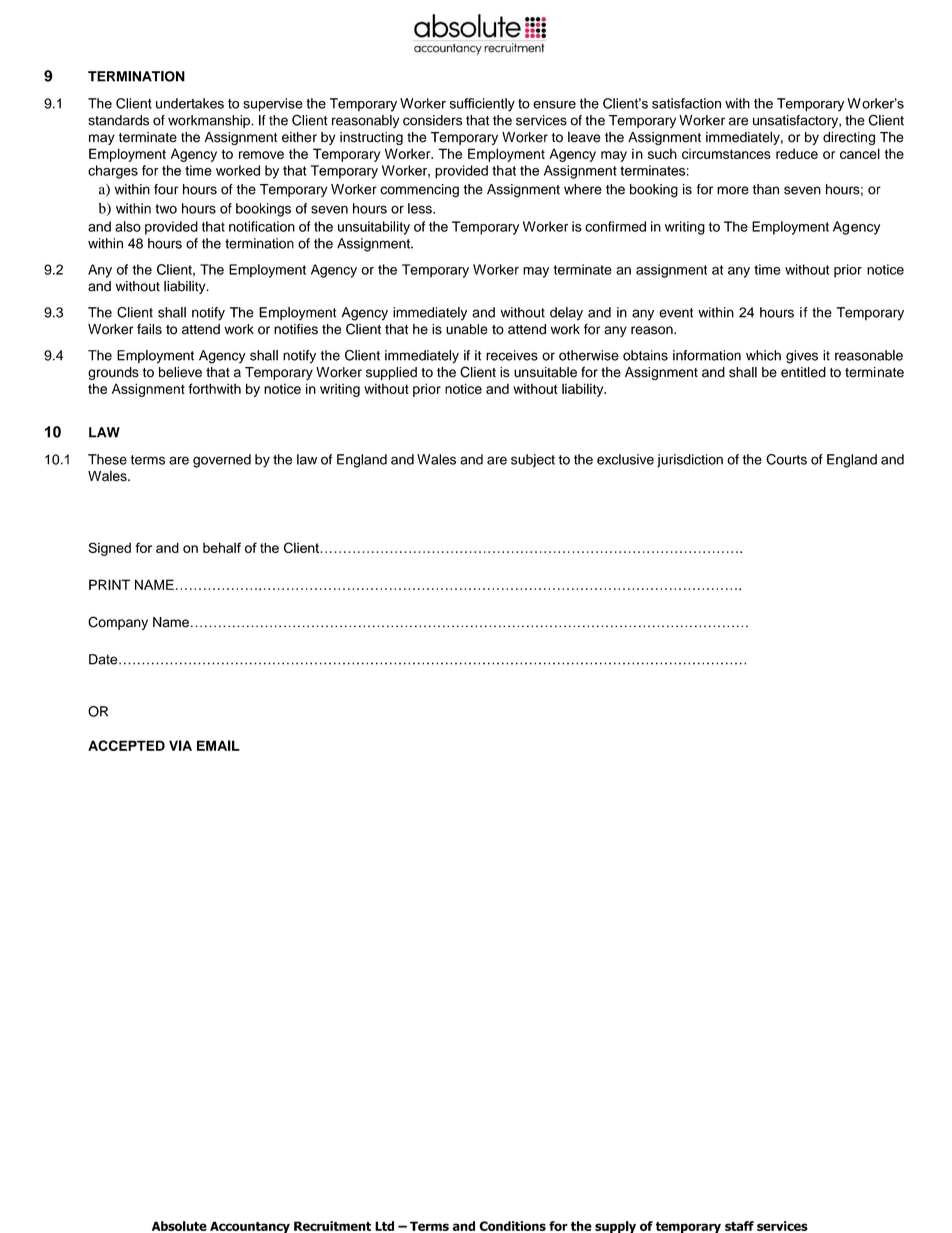  I want to click on Absolute, so click(179, 1226).
